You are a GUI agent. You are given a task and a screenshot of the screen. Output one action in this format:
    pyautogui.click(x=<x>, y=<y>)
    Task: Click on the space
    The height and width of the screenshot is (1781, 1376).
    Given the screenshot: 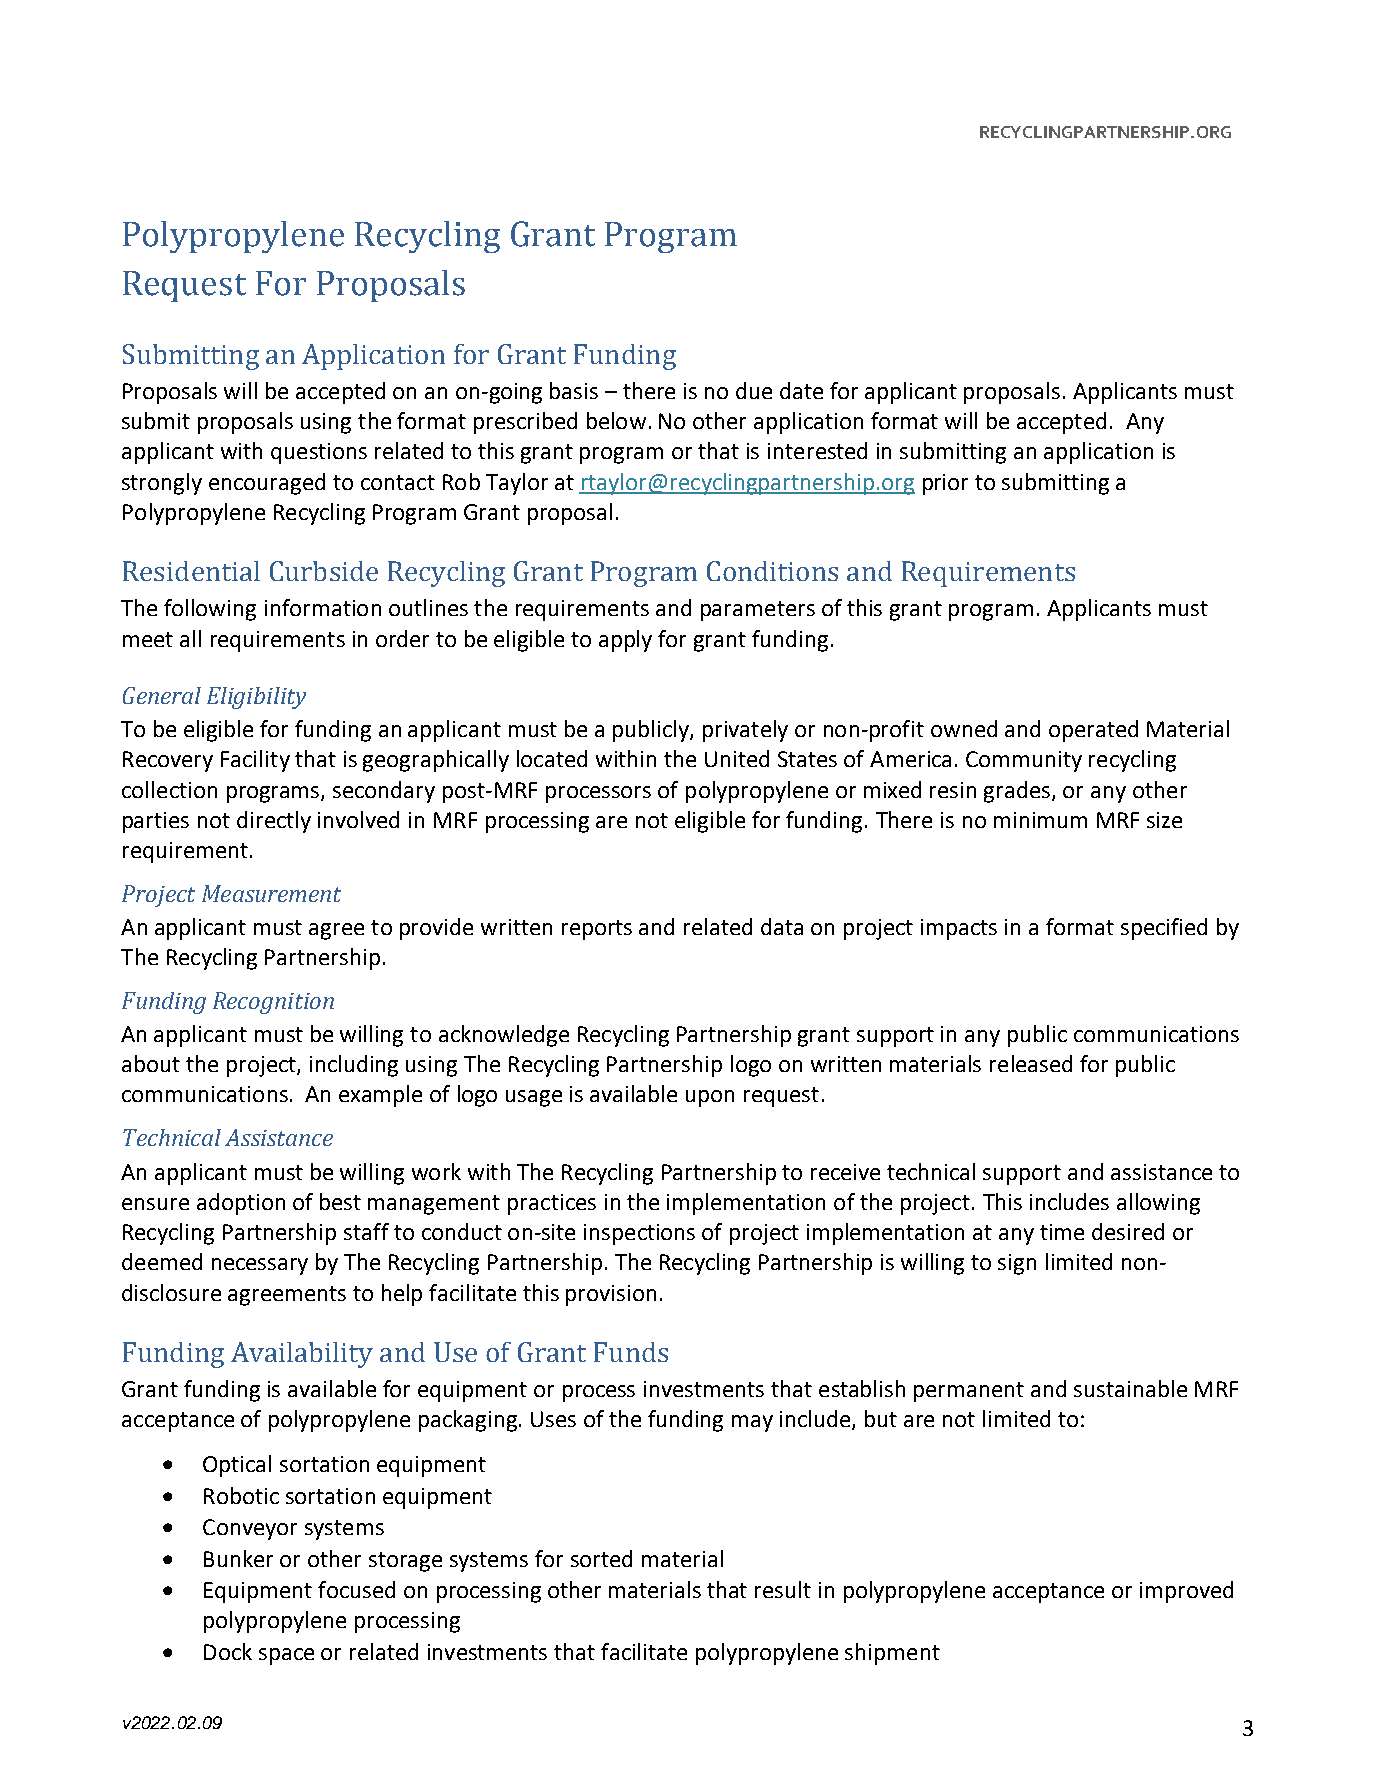 What is the action you would take?
    pyautogui.click(x=286, y=1656)
